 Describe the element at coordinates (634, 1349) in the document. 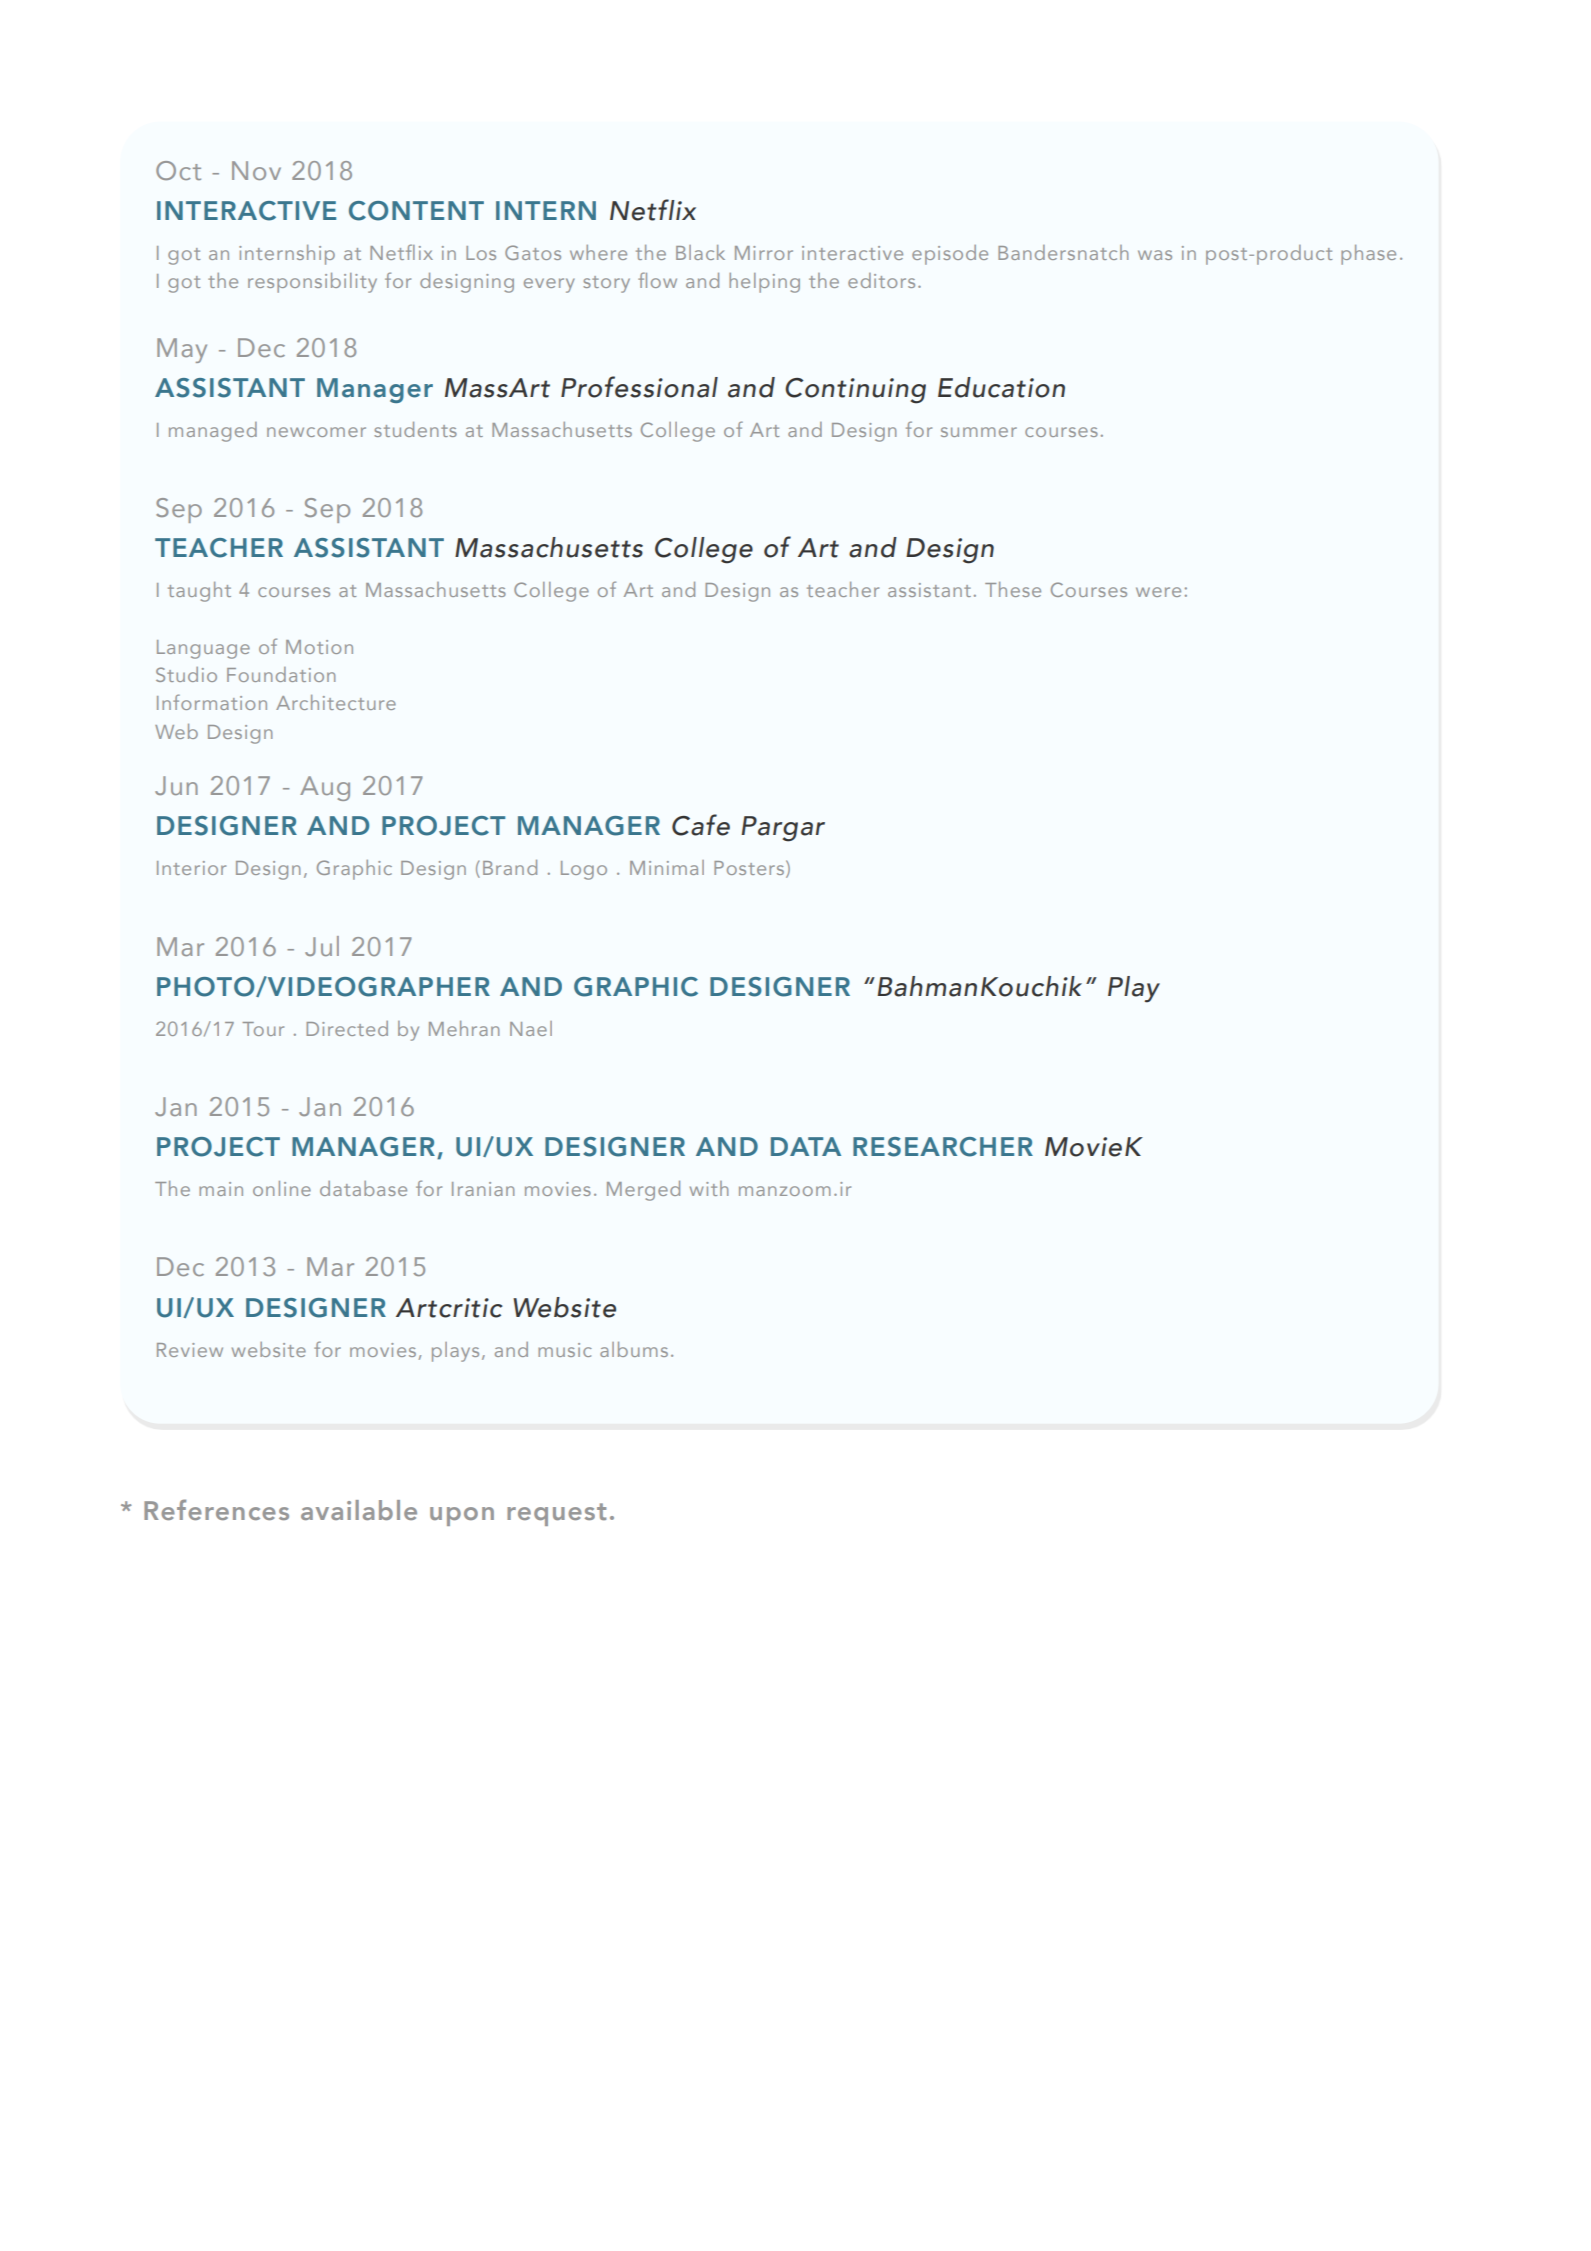

I see `albums` at that location.
